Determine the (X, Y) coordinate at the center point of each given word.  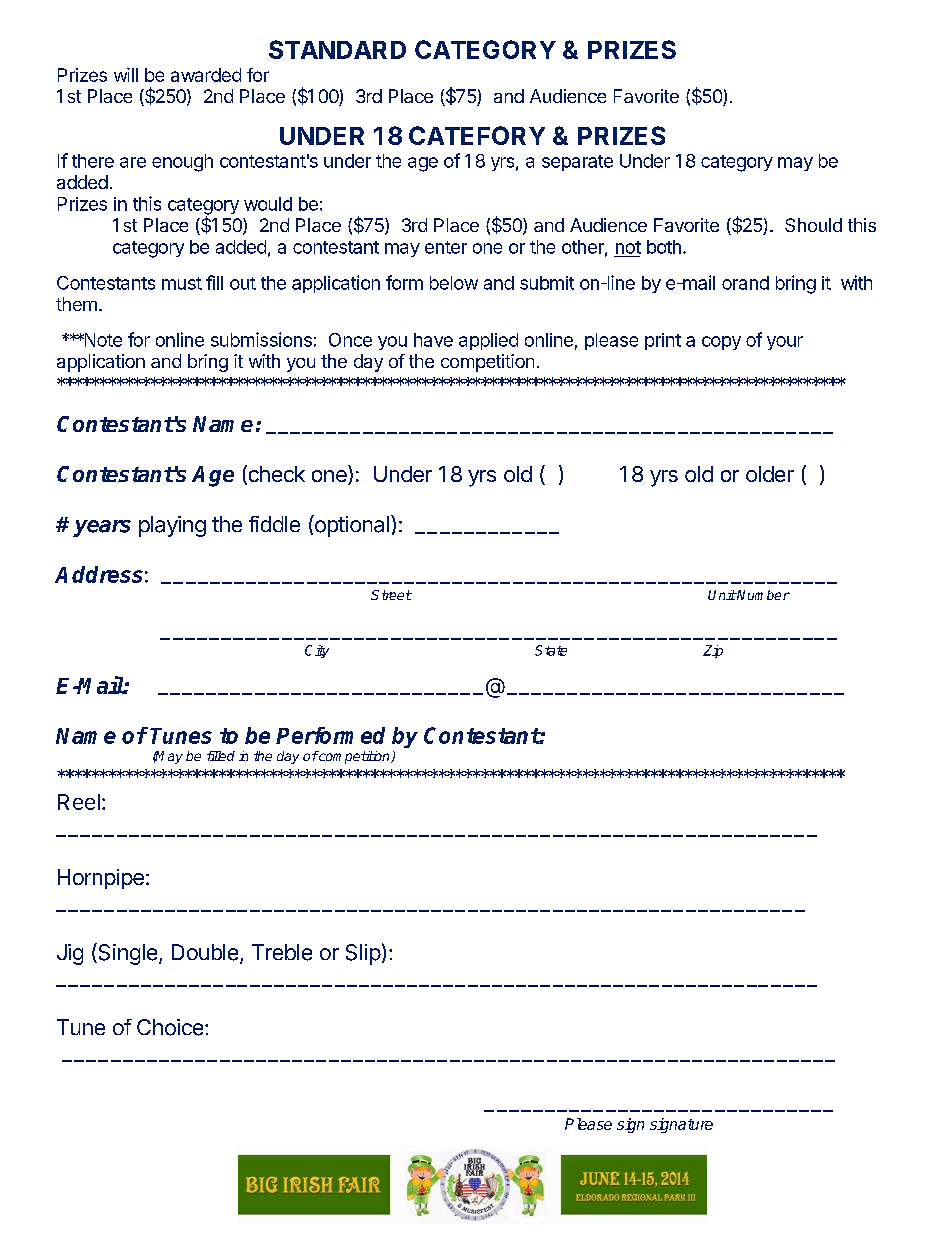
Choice (170, 1027)
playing (172, 526)
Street (391, 595)
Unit (722, 595)
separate (577, 163)
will (126, 75)
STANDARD (337, 49)
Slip (363, 954)
